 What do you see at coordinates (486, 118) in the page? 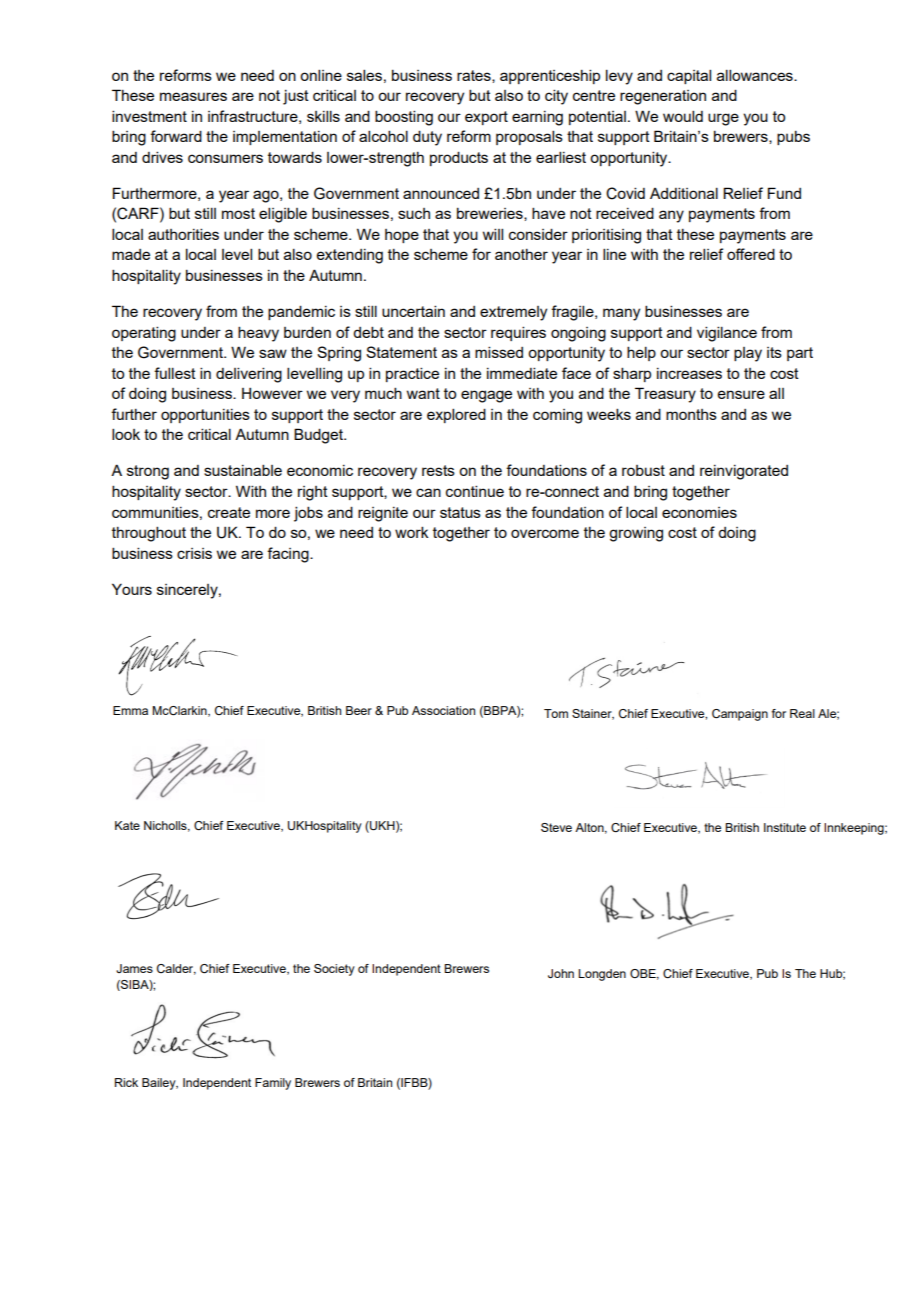
I see `export` at bounding box center [486, 118].
